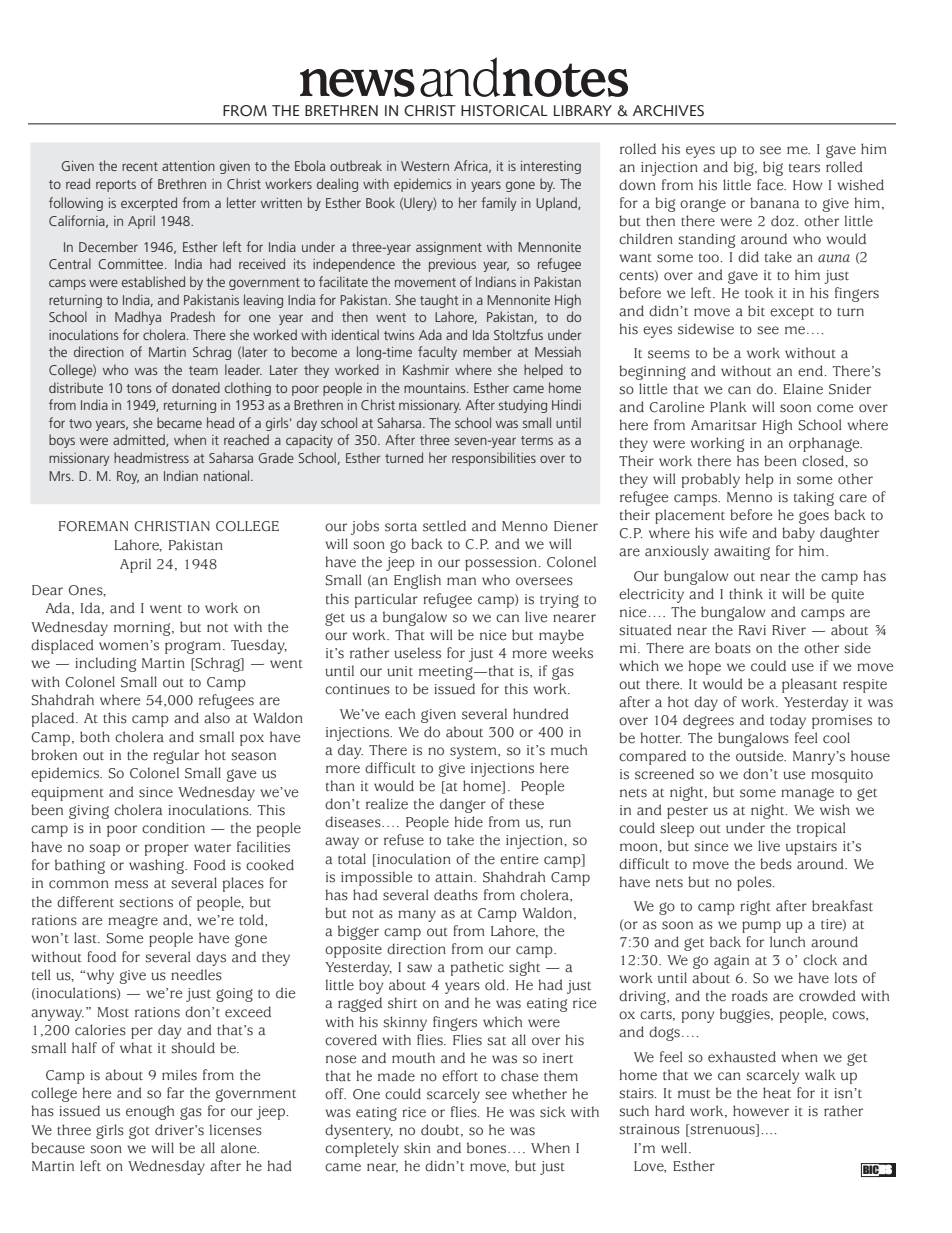 The image size is (952, 1233). Describe the element at coordinates (425, 166) in the screenshot. I see `Western` at that location.
